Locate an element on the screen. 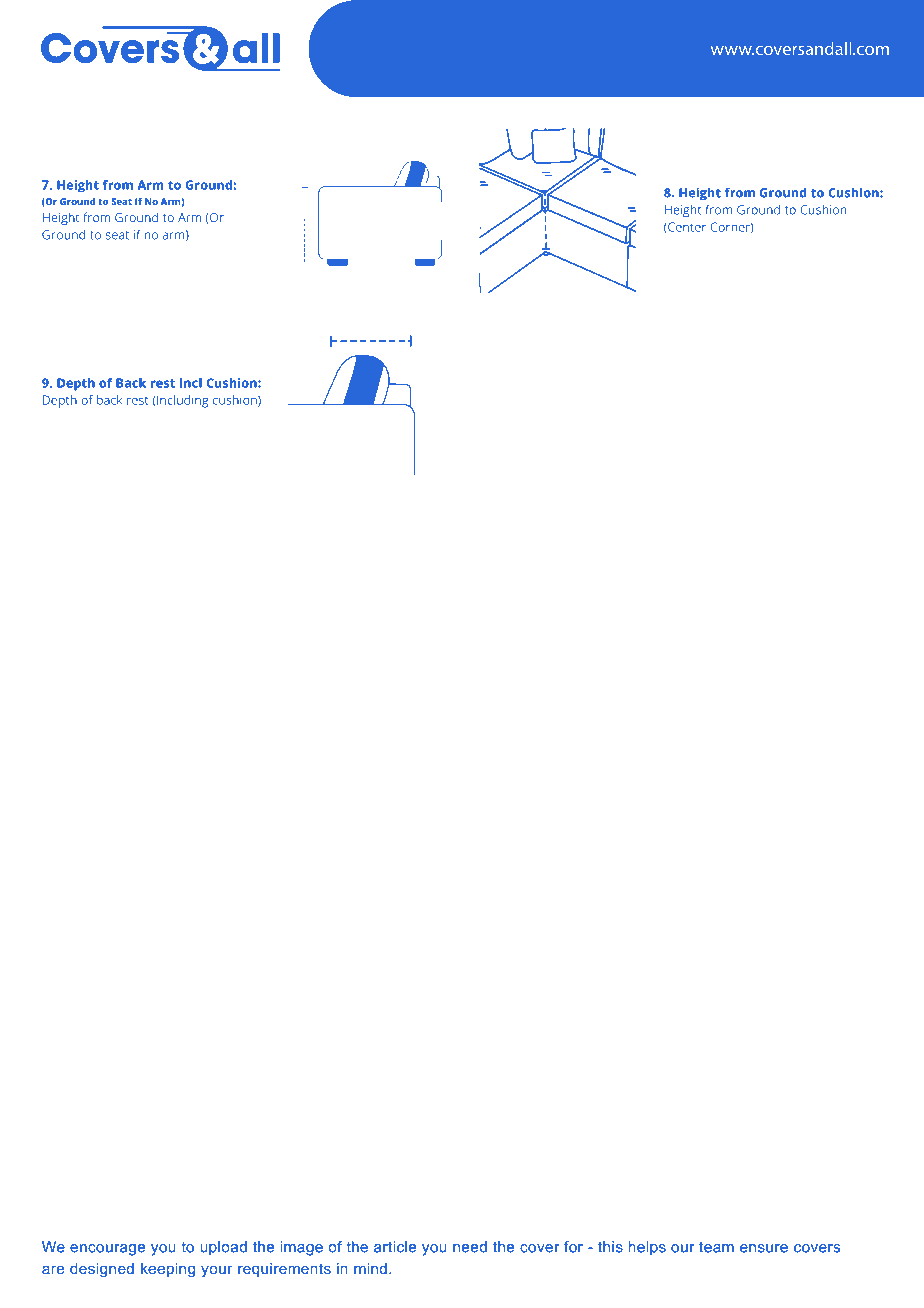  ensure is located at coordinates (764, 1248).
